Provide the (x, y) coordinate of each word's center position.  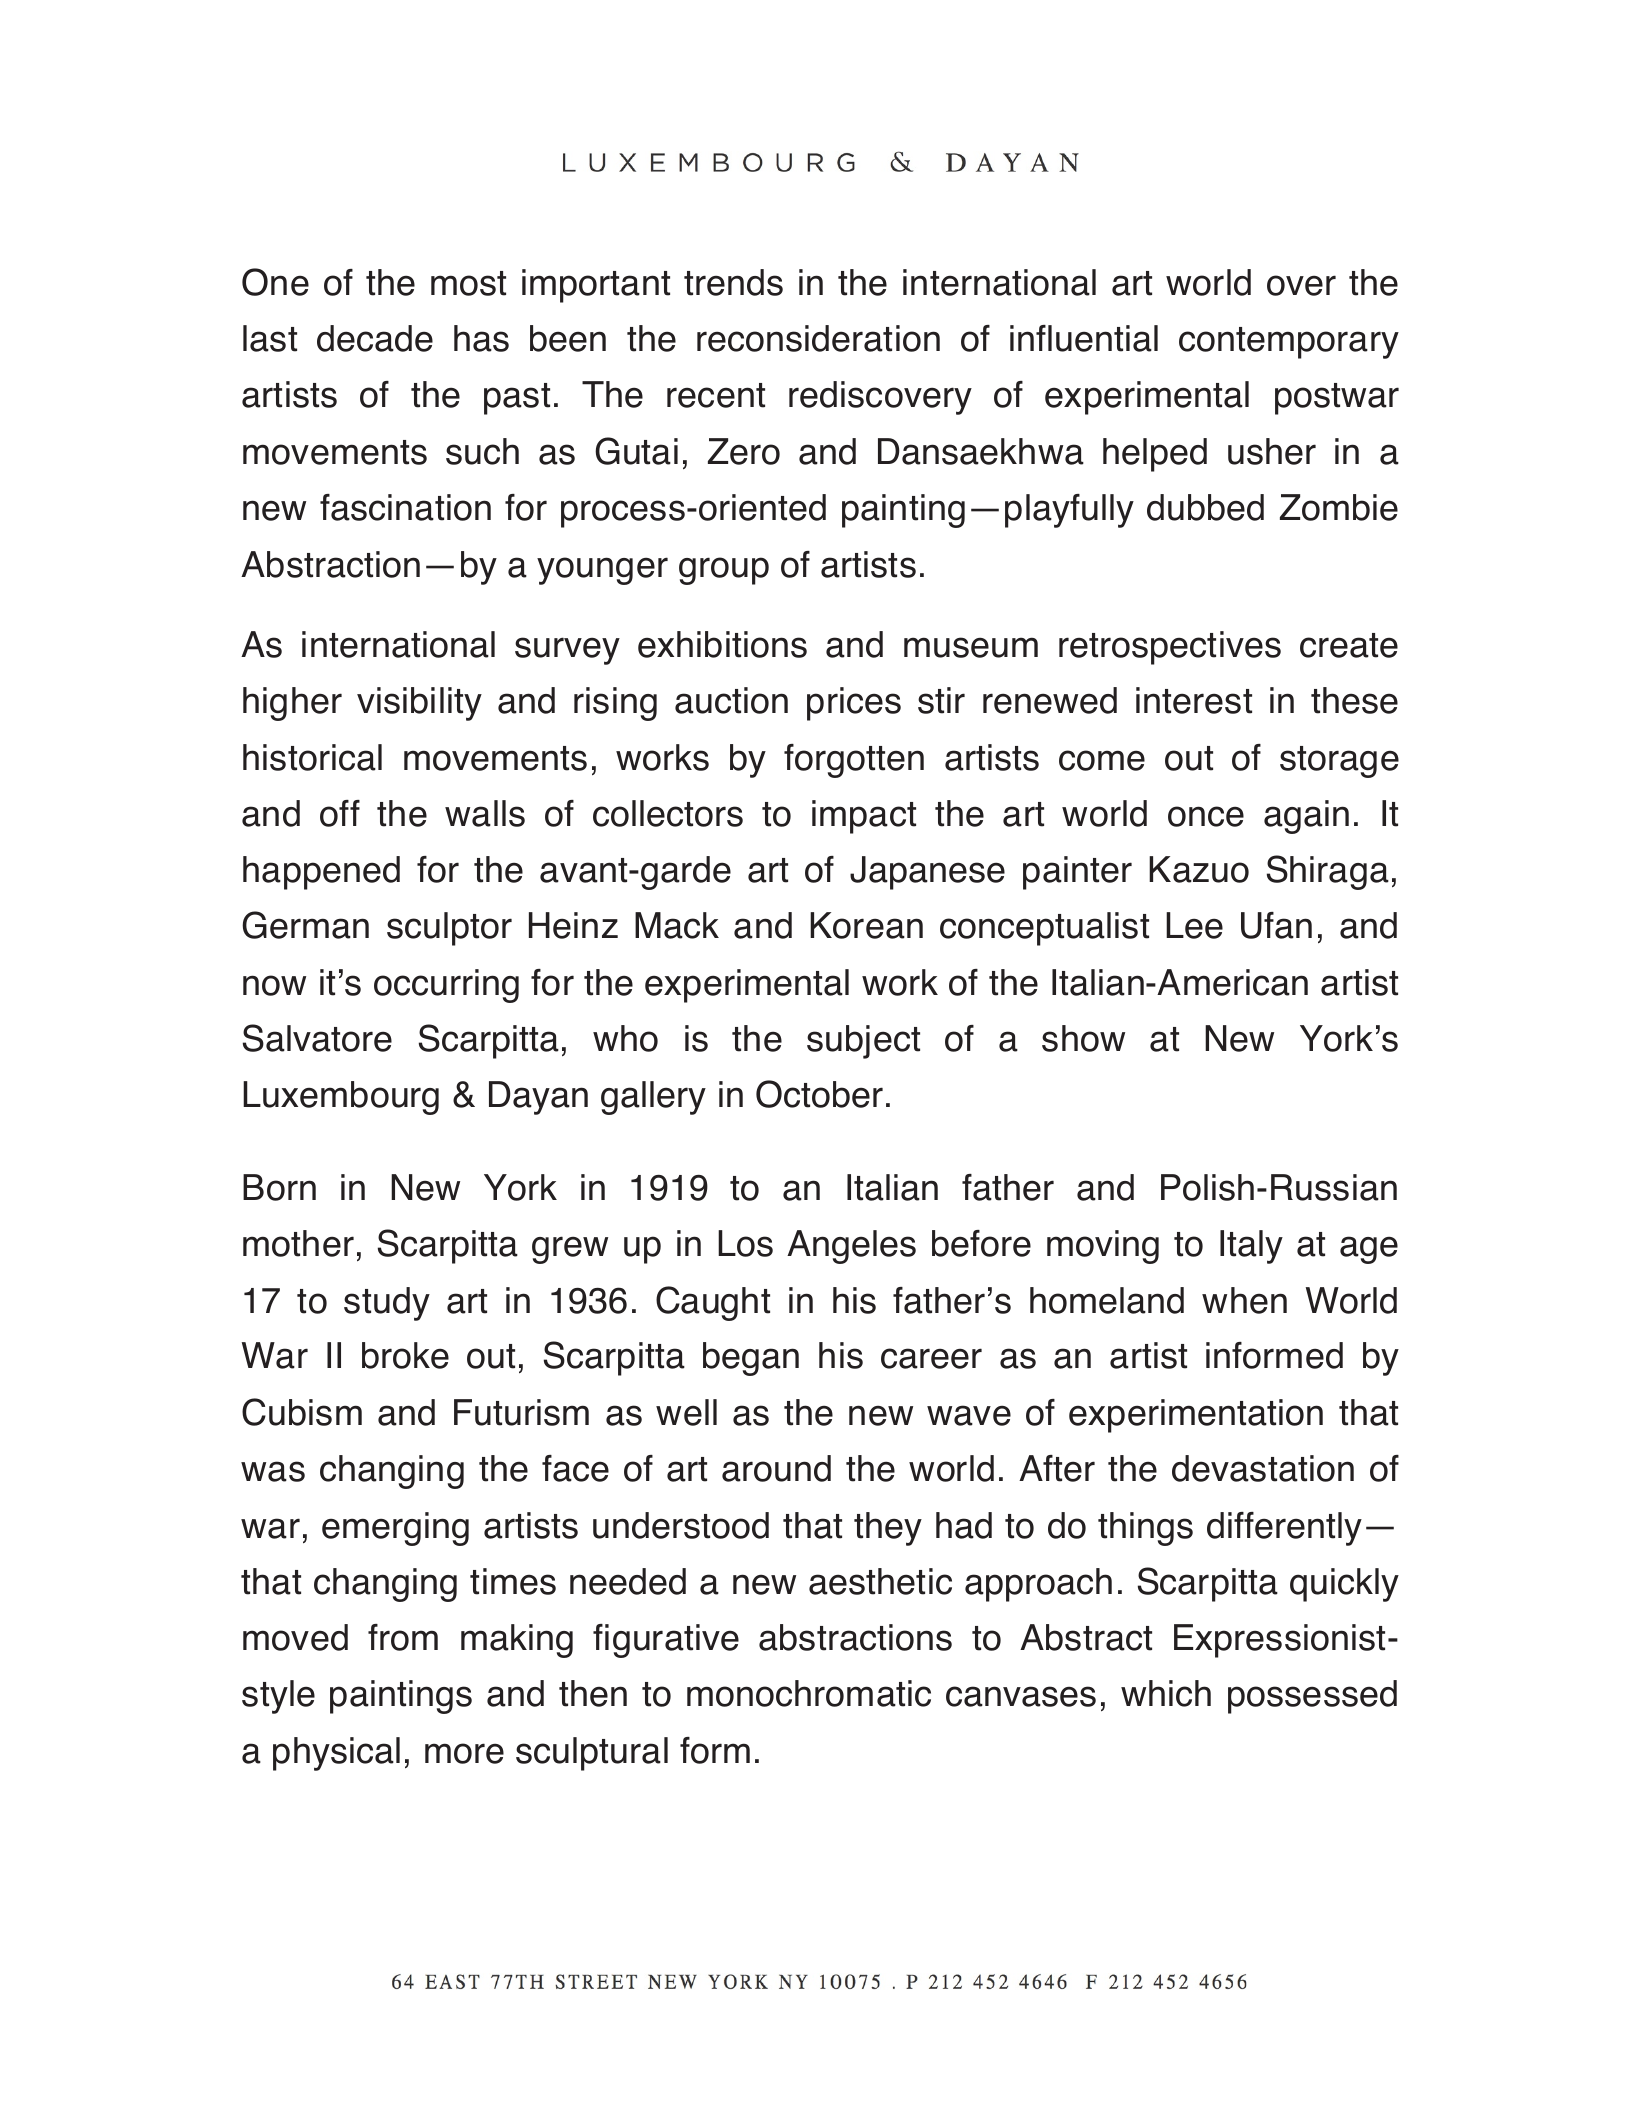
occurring (446, 986)
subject (863, 1042)
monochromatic (809, 1693)
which (1166, 1693)
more (464, 1753)
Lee (1194, 925)
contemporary (1289, 343)
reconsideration (818, 338)
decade (375, 338)
